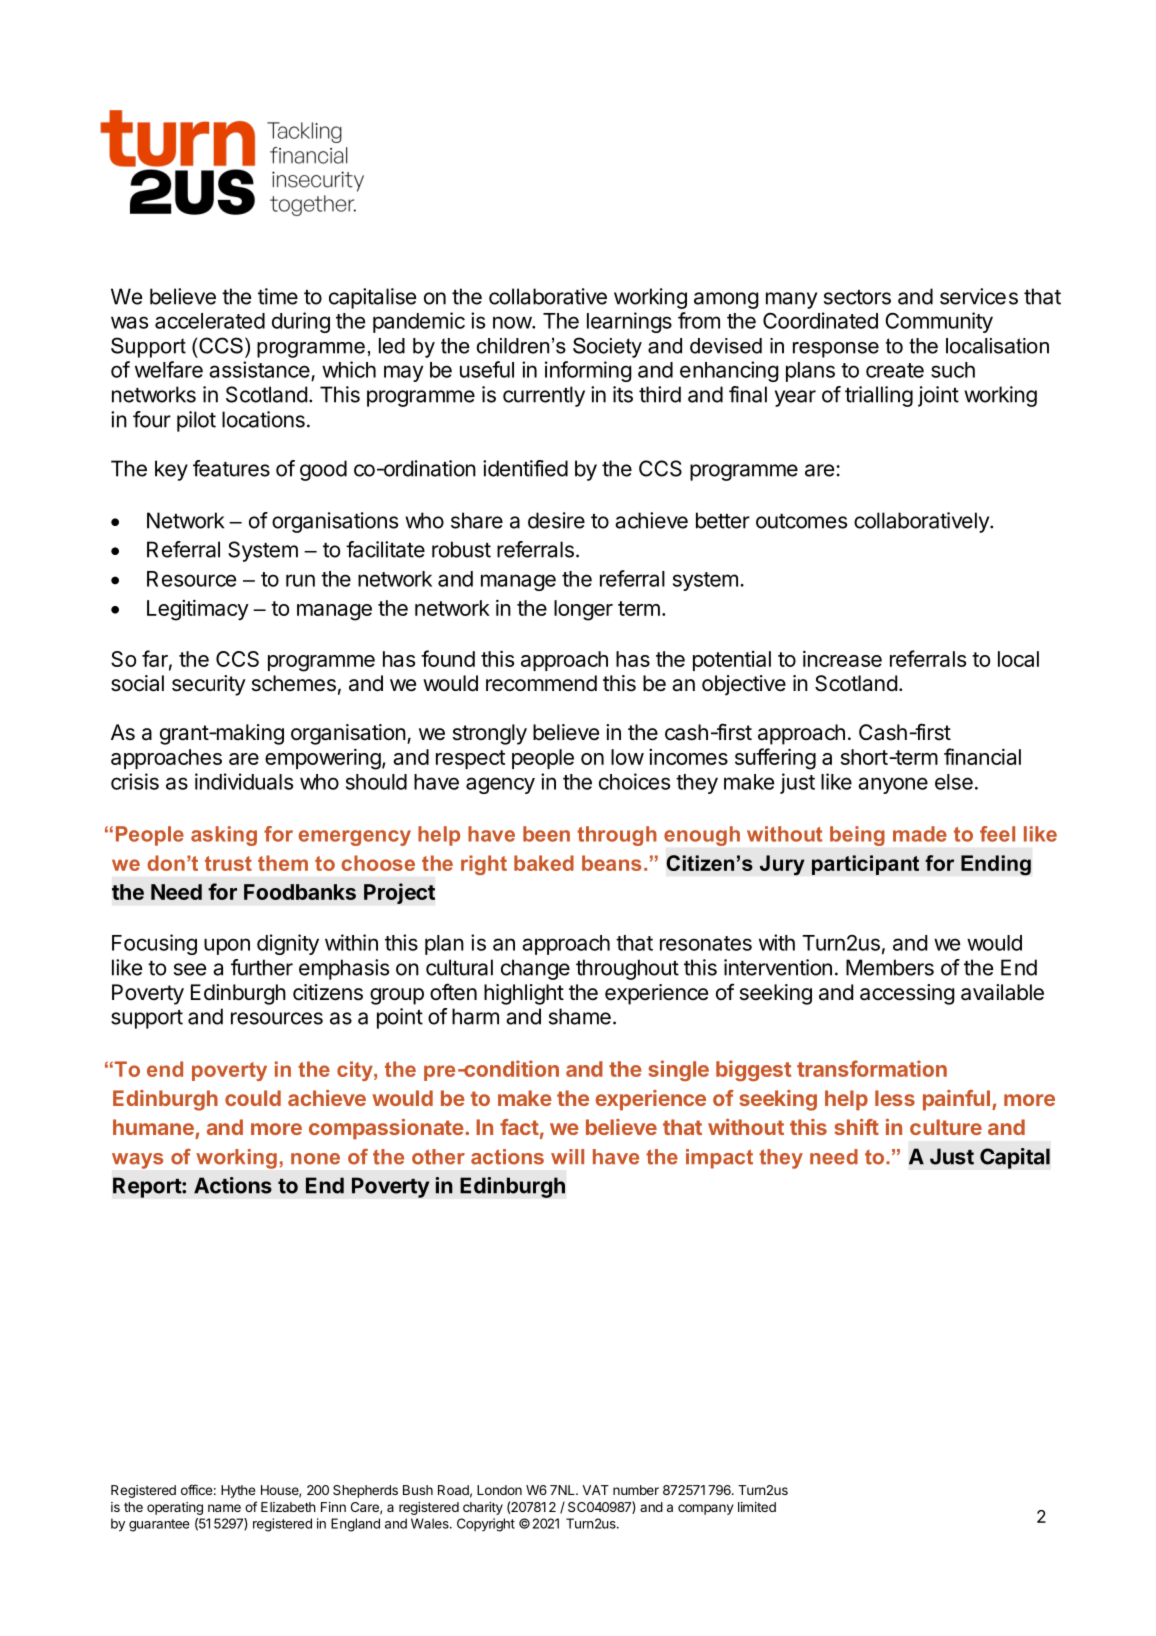  I want to click on Society, so click(607, 347).
